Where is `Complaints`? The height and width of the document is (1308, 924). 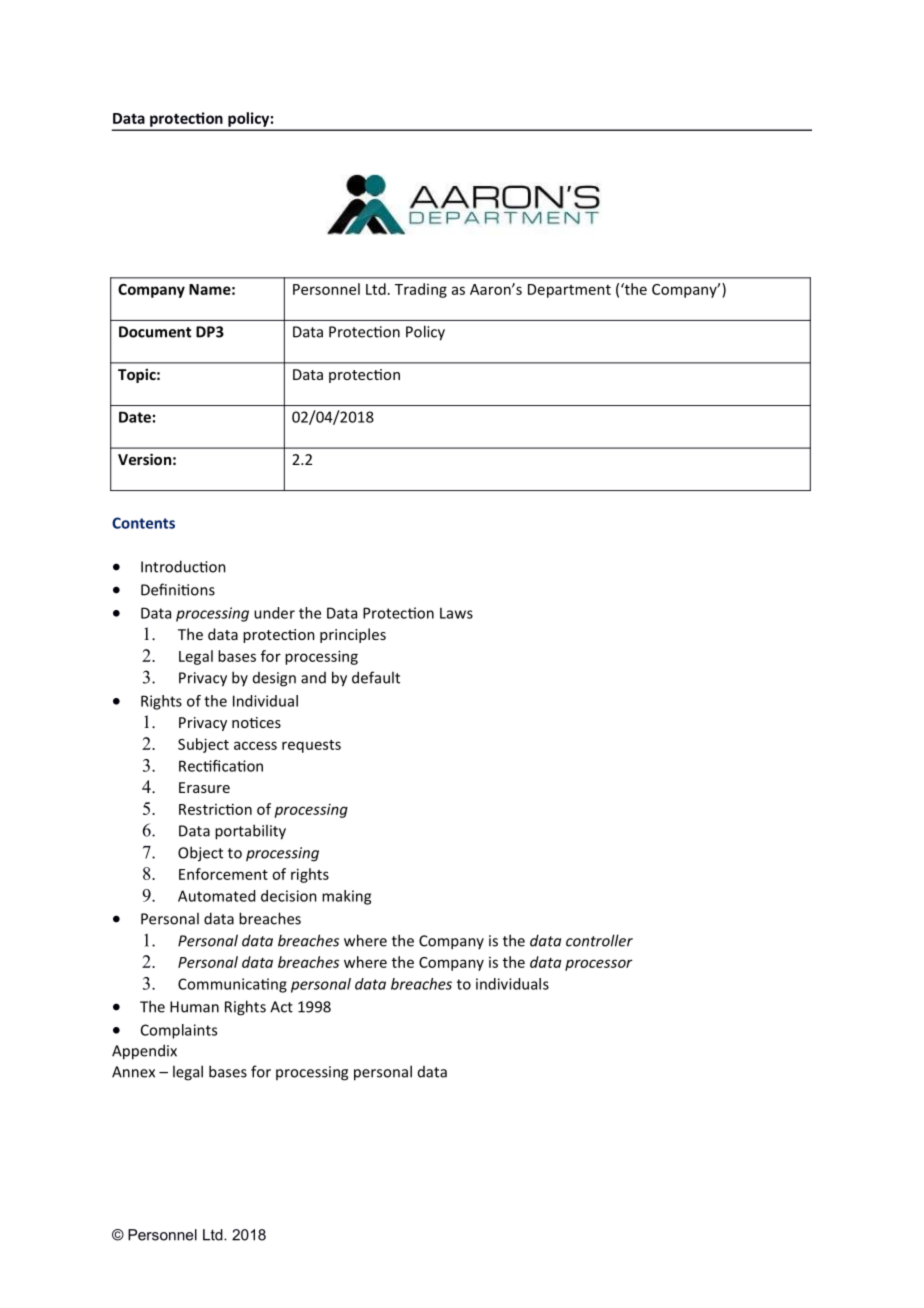
Complaints is located at coordinates (179, 1031).
